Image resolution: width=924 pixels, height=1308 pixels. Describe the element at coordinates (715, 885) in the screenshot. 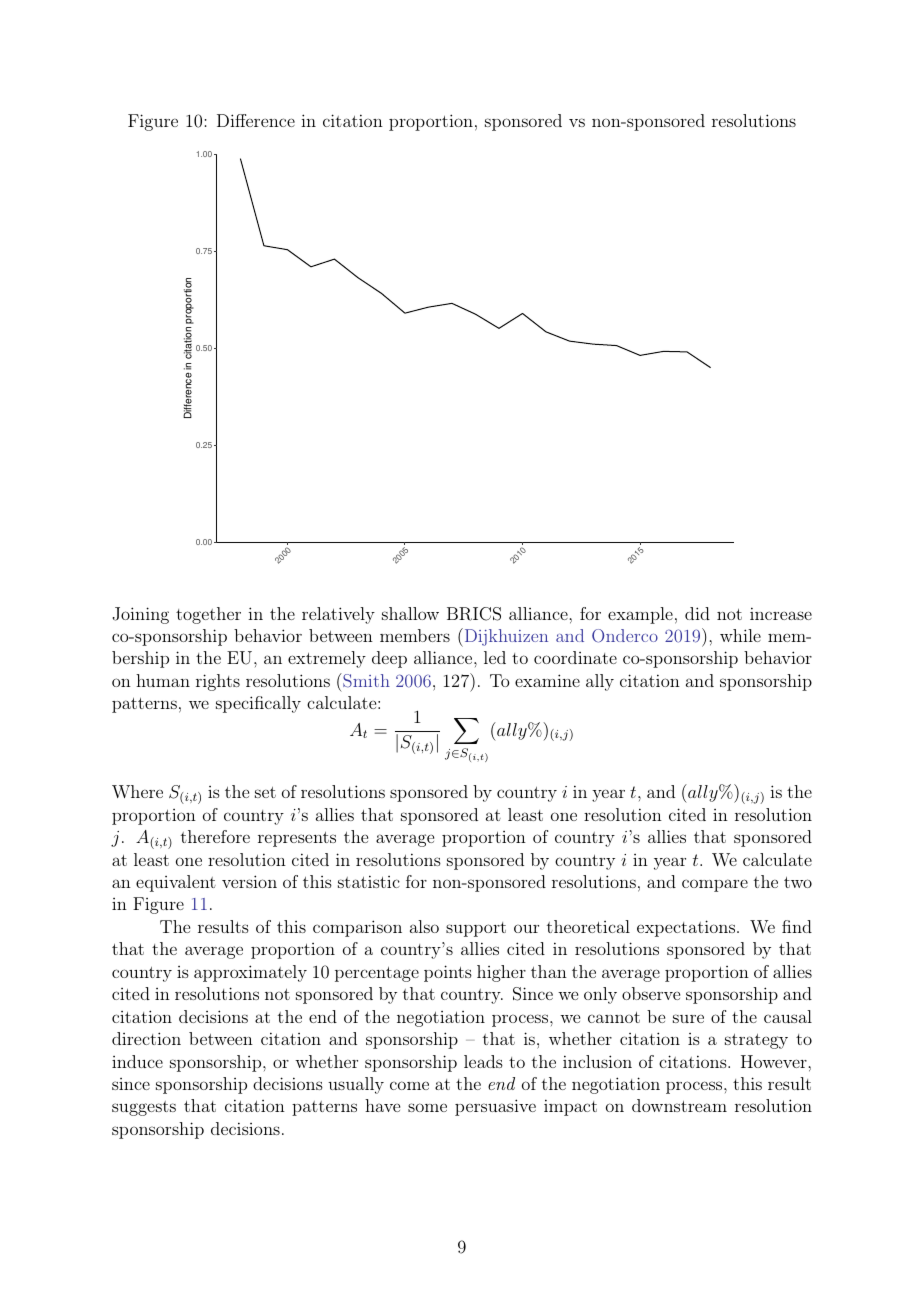

I see `compare` at that location.
